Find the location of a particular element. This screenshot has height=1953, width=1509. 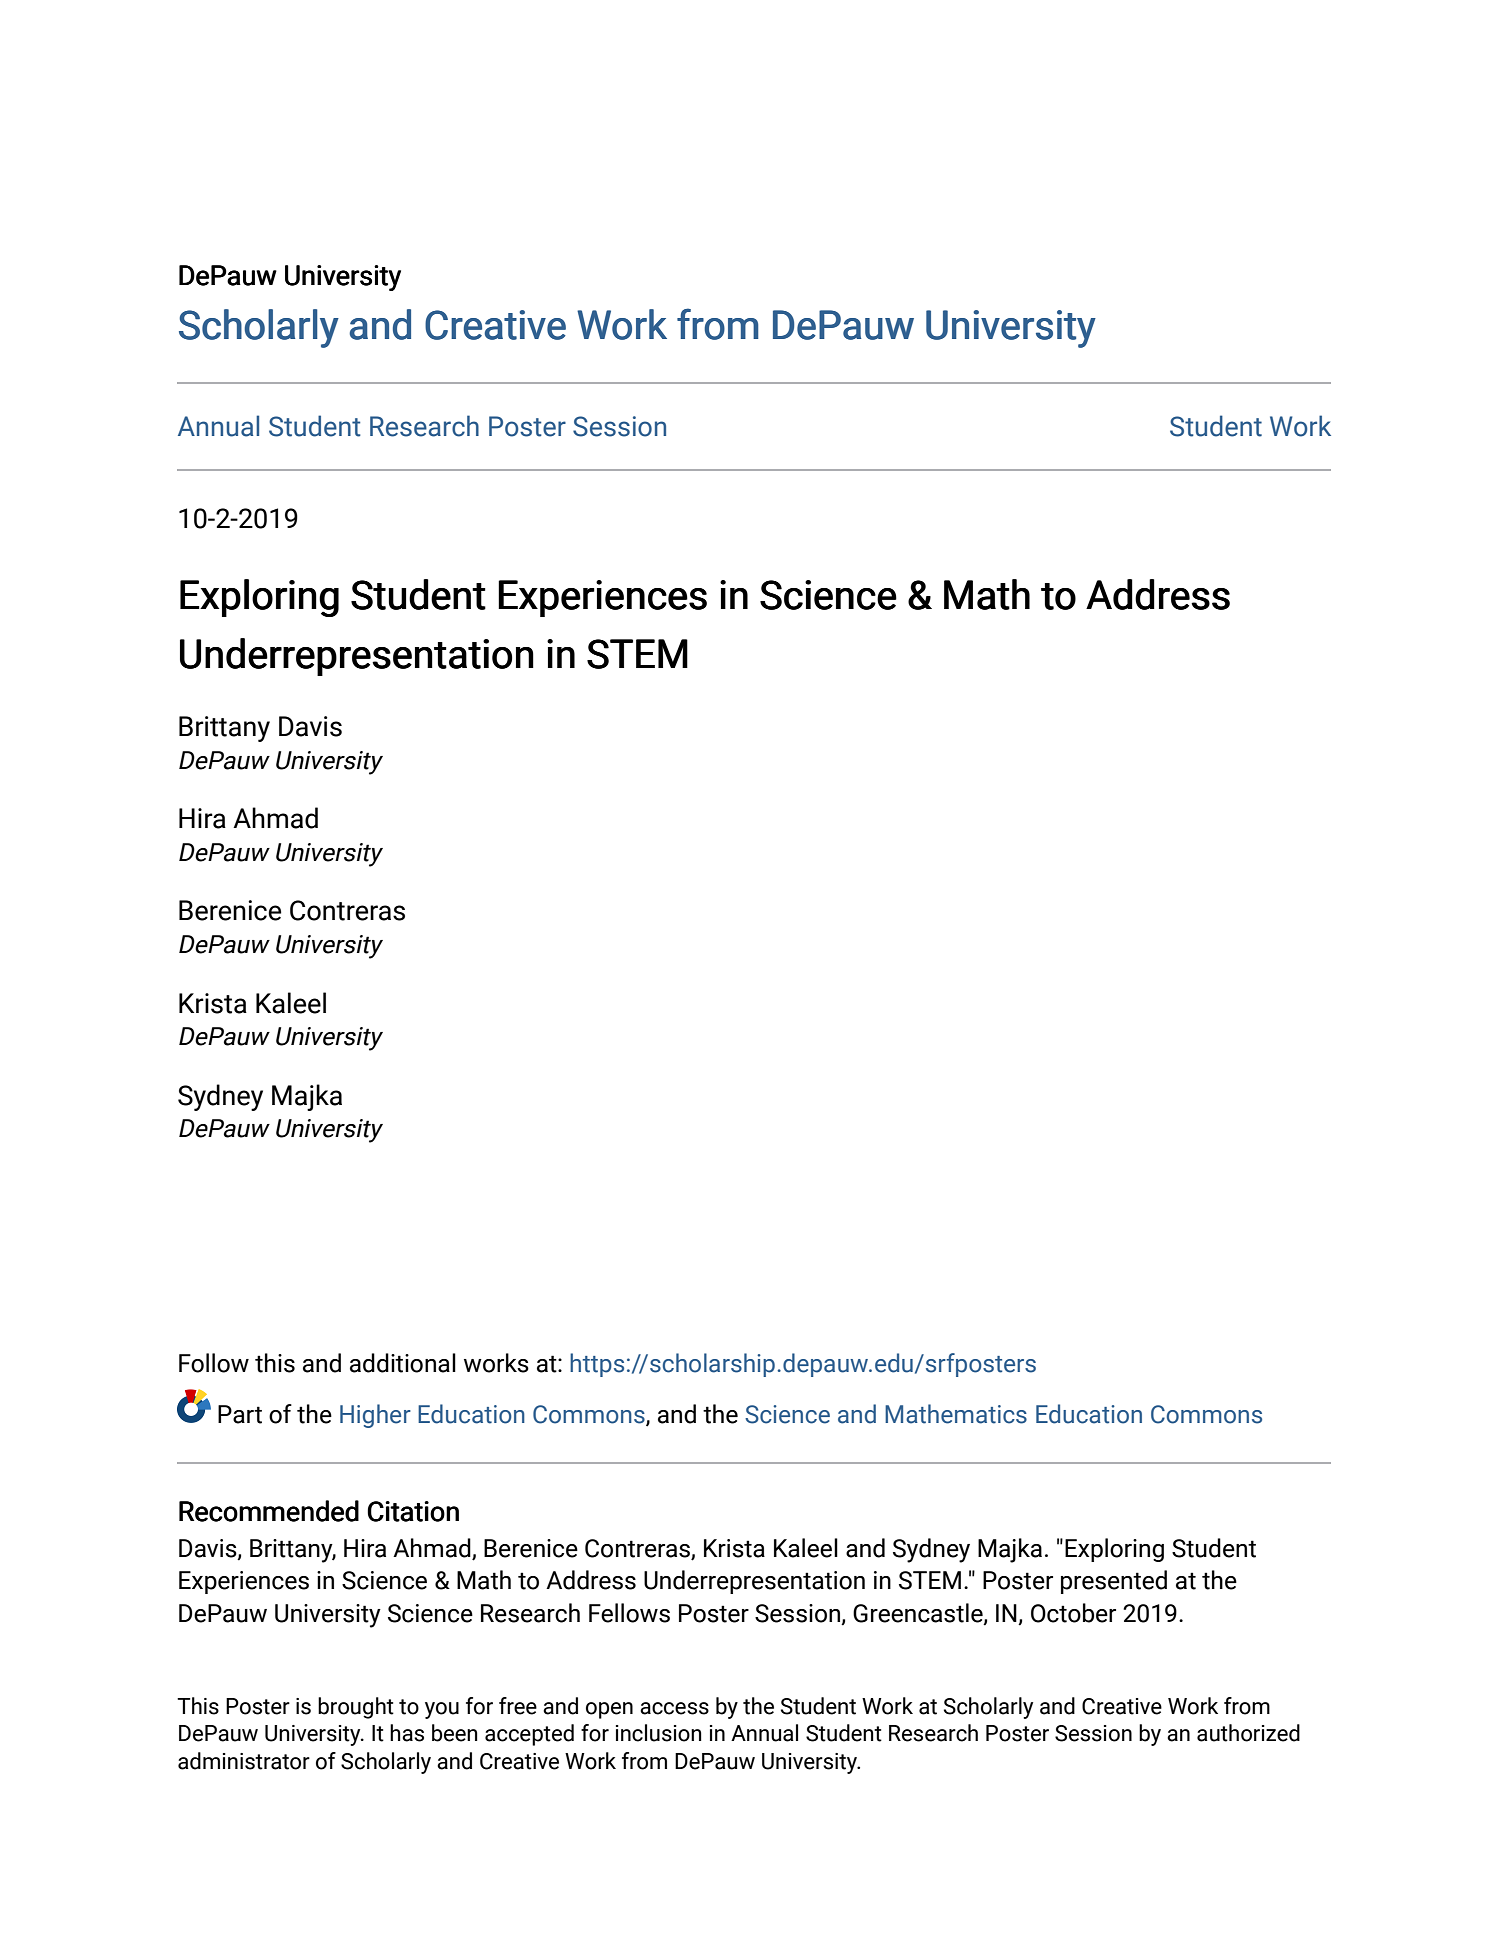

Part is located at coordinates (240, 1414).
